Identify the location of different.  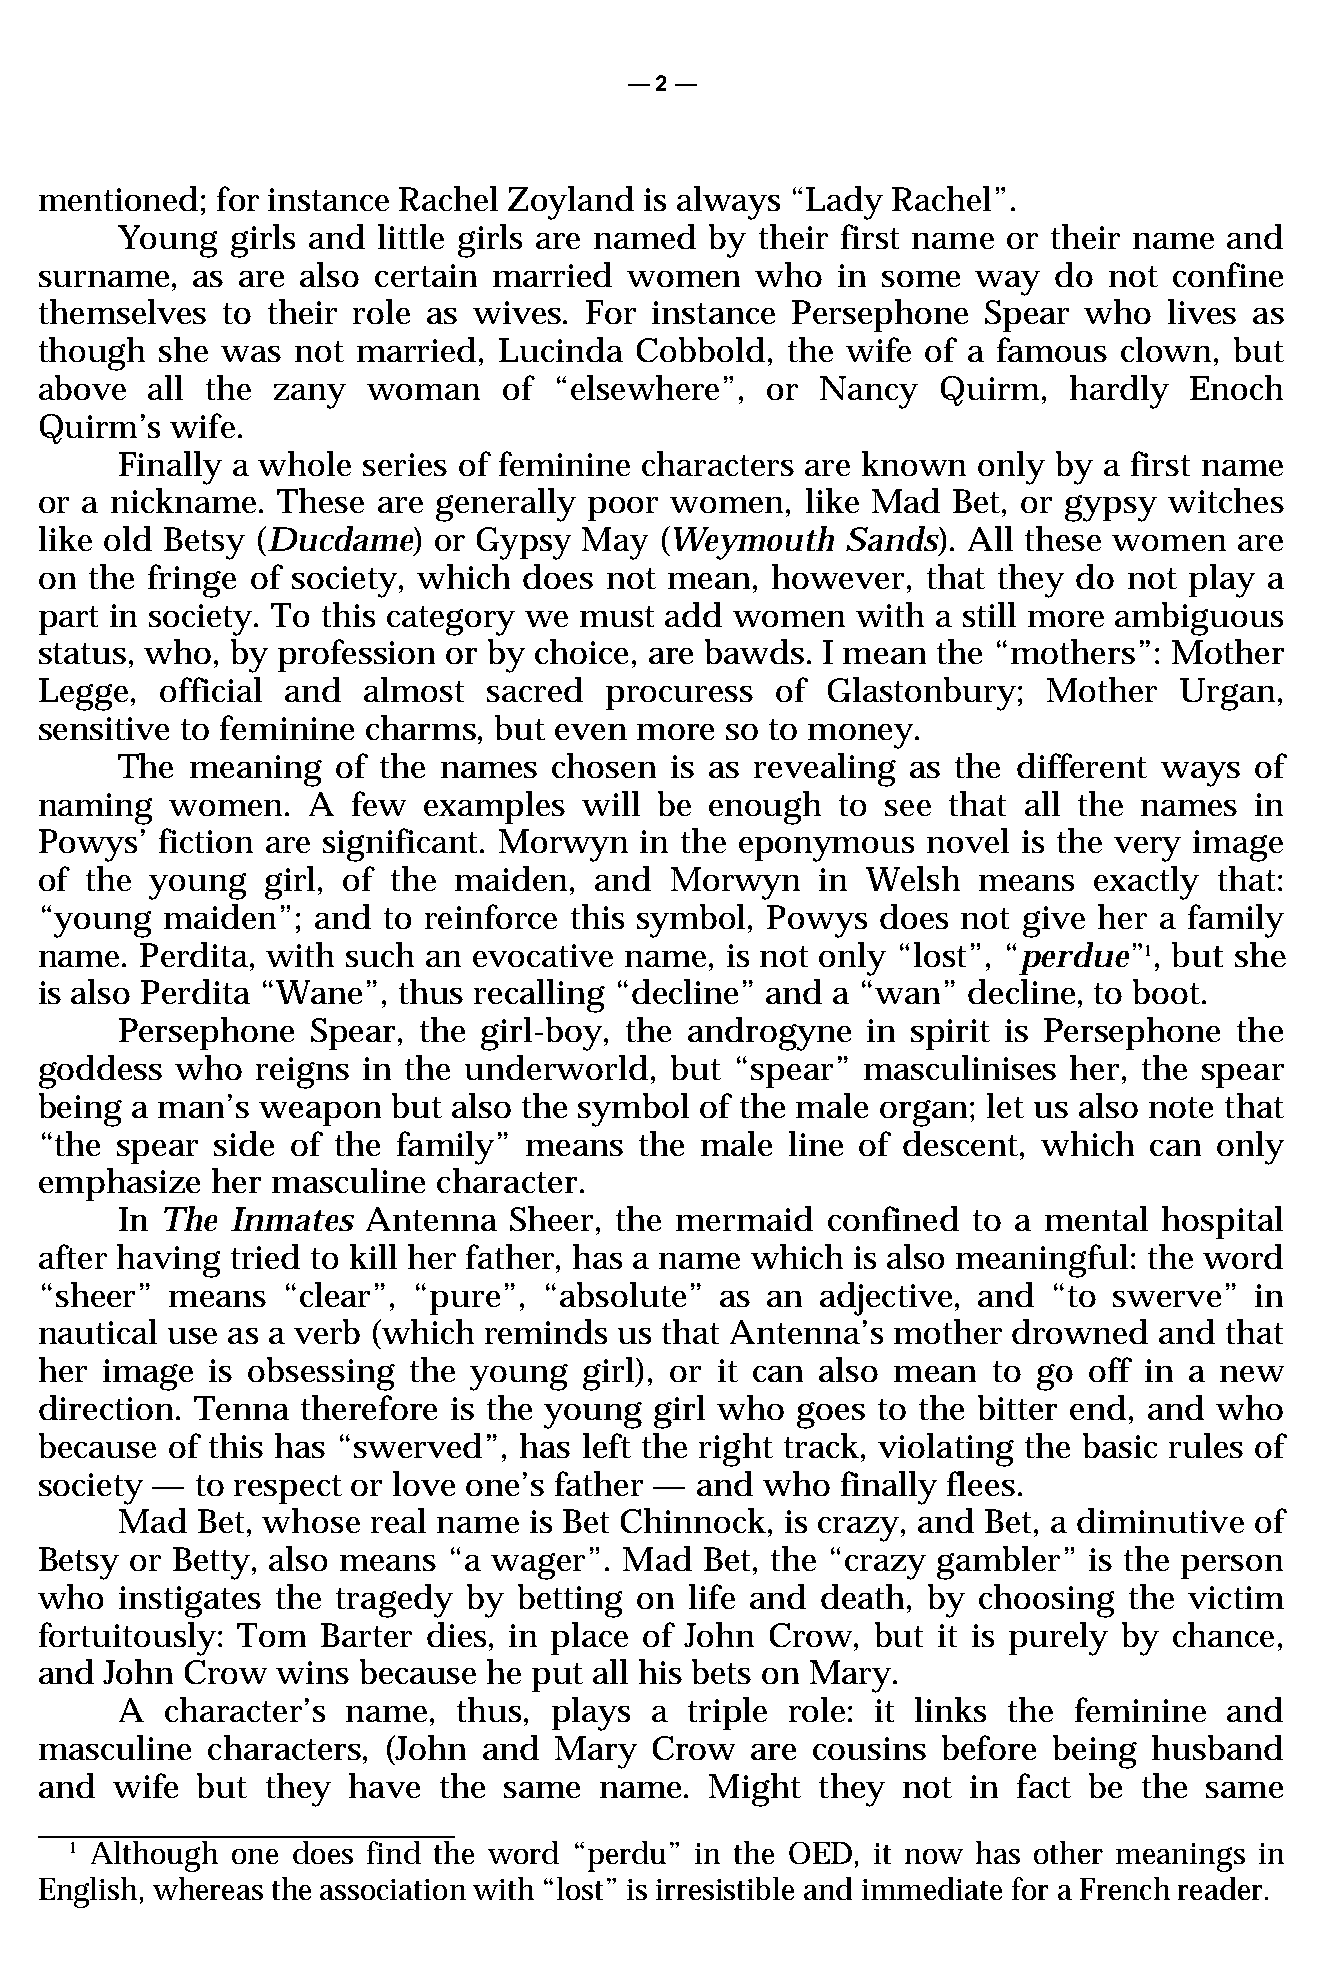
(1082, 765).
